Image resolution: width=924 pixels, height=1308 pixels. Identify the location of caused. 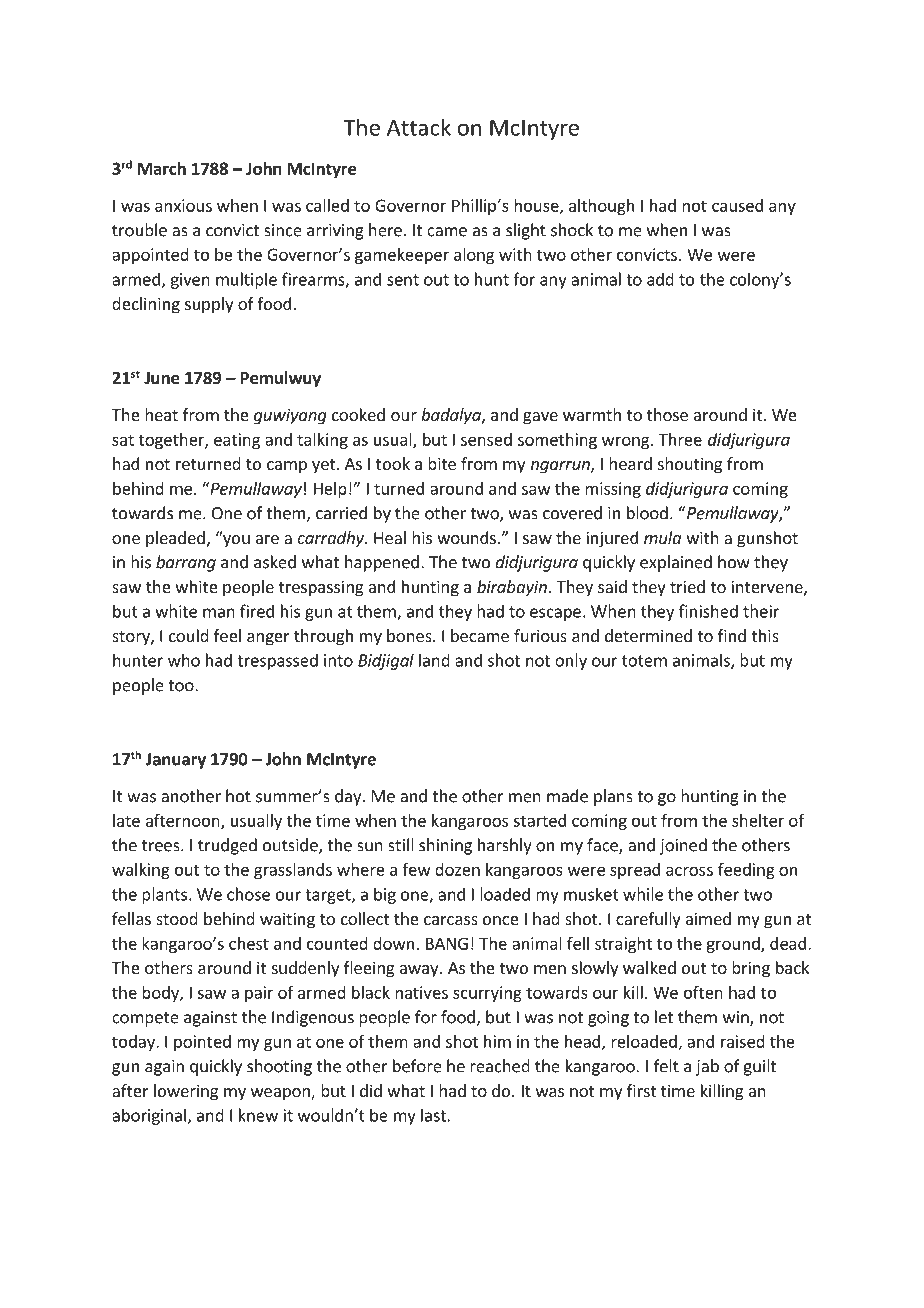
(737, 205).
